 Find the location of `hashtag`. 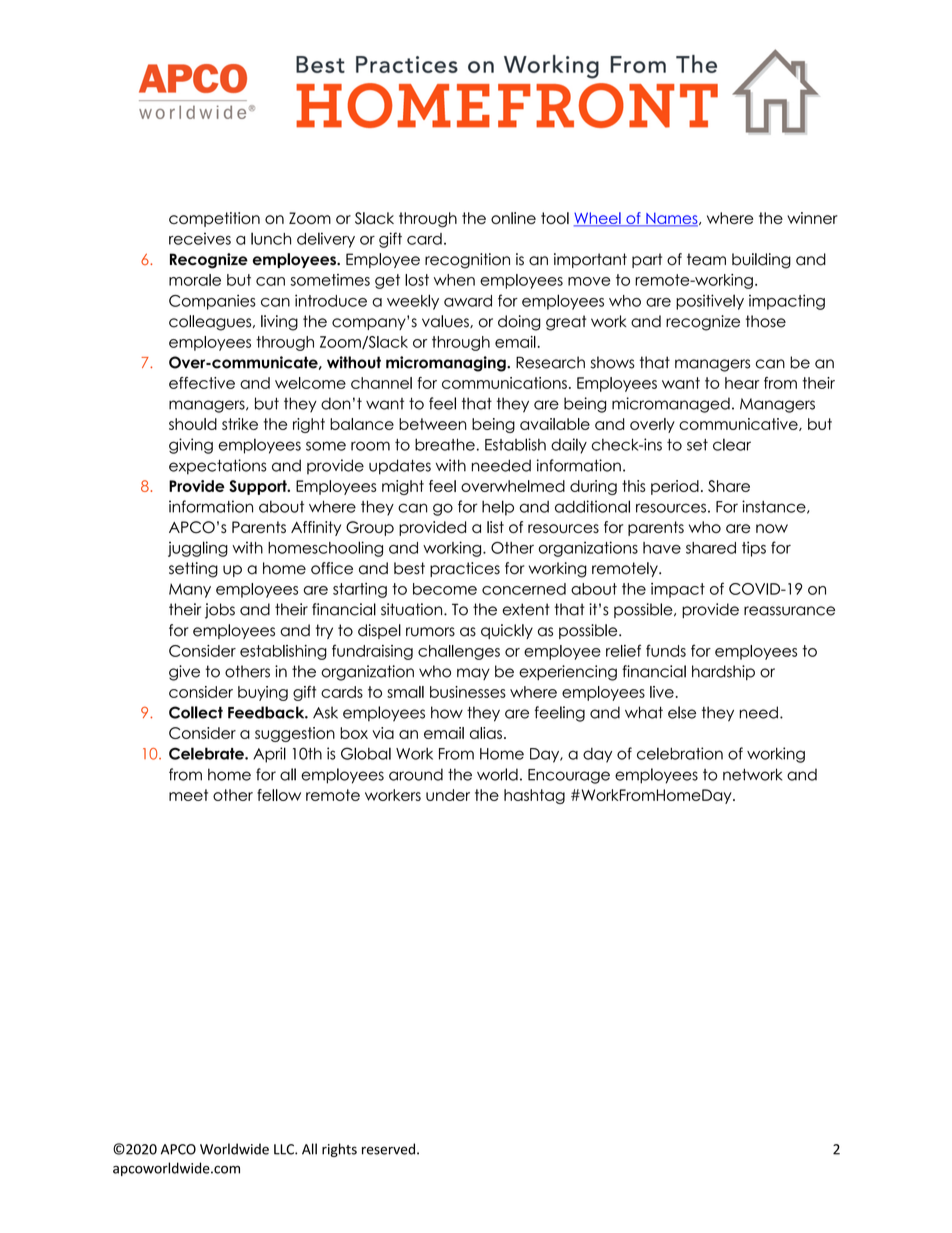

hashtag is located at coordinates (534, 796).
